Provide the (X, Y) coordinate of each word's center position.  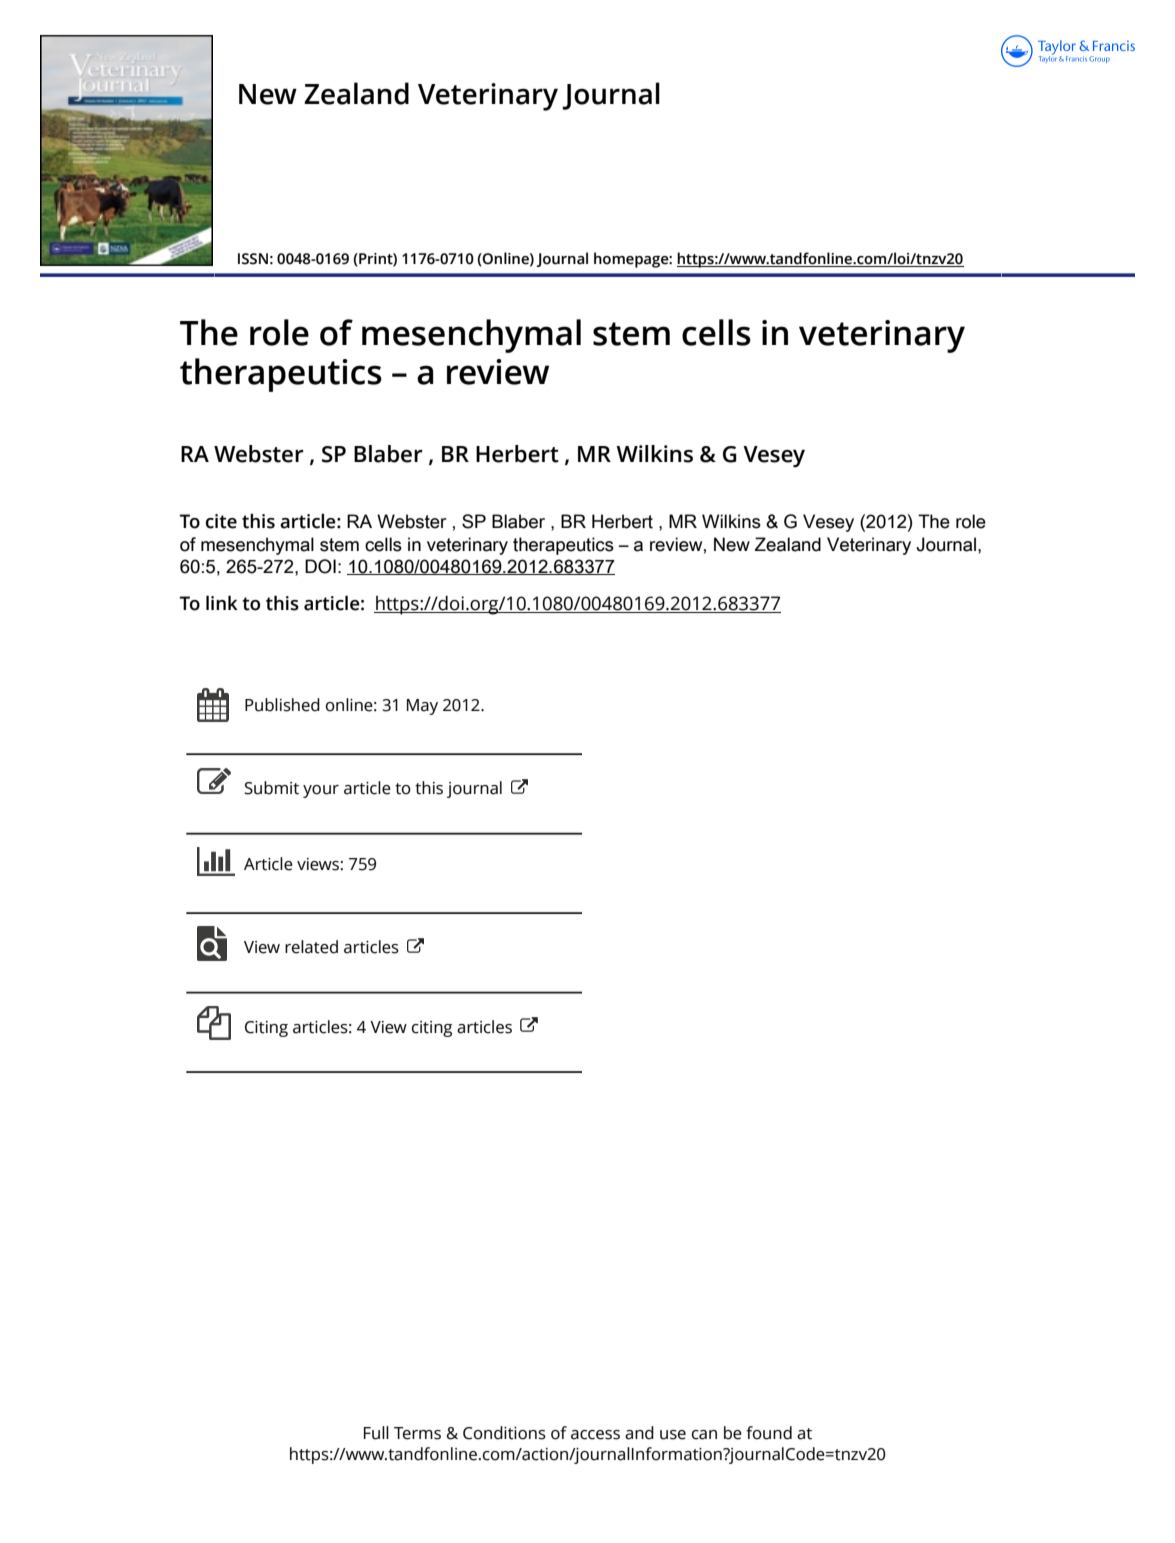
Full (376, 1433)
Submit (271, 788)
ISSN (253, 259)
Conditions (504, 1433)
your (321, 791)
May (422, 707)
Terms (417, 1433)
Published (282, 705)
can (704, 1435)
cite (221, 521)
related (311, 947)
